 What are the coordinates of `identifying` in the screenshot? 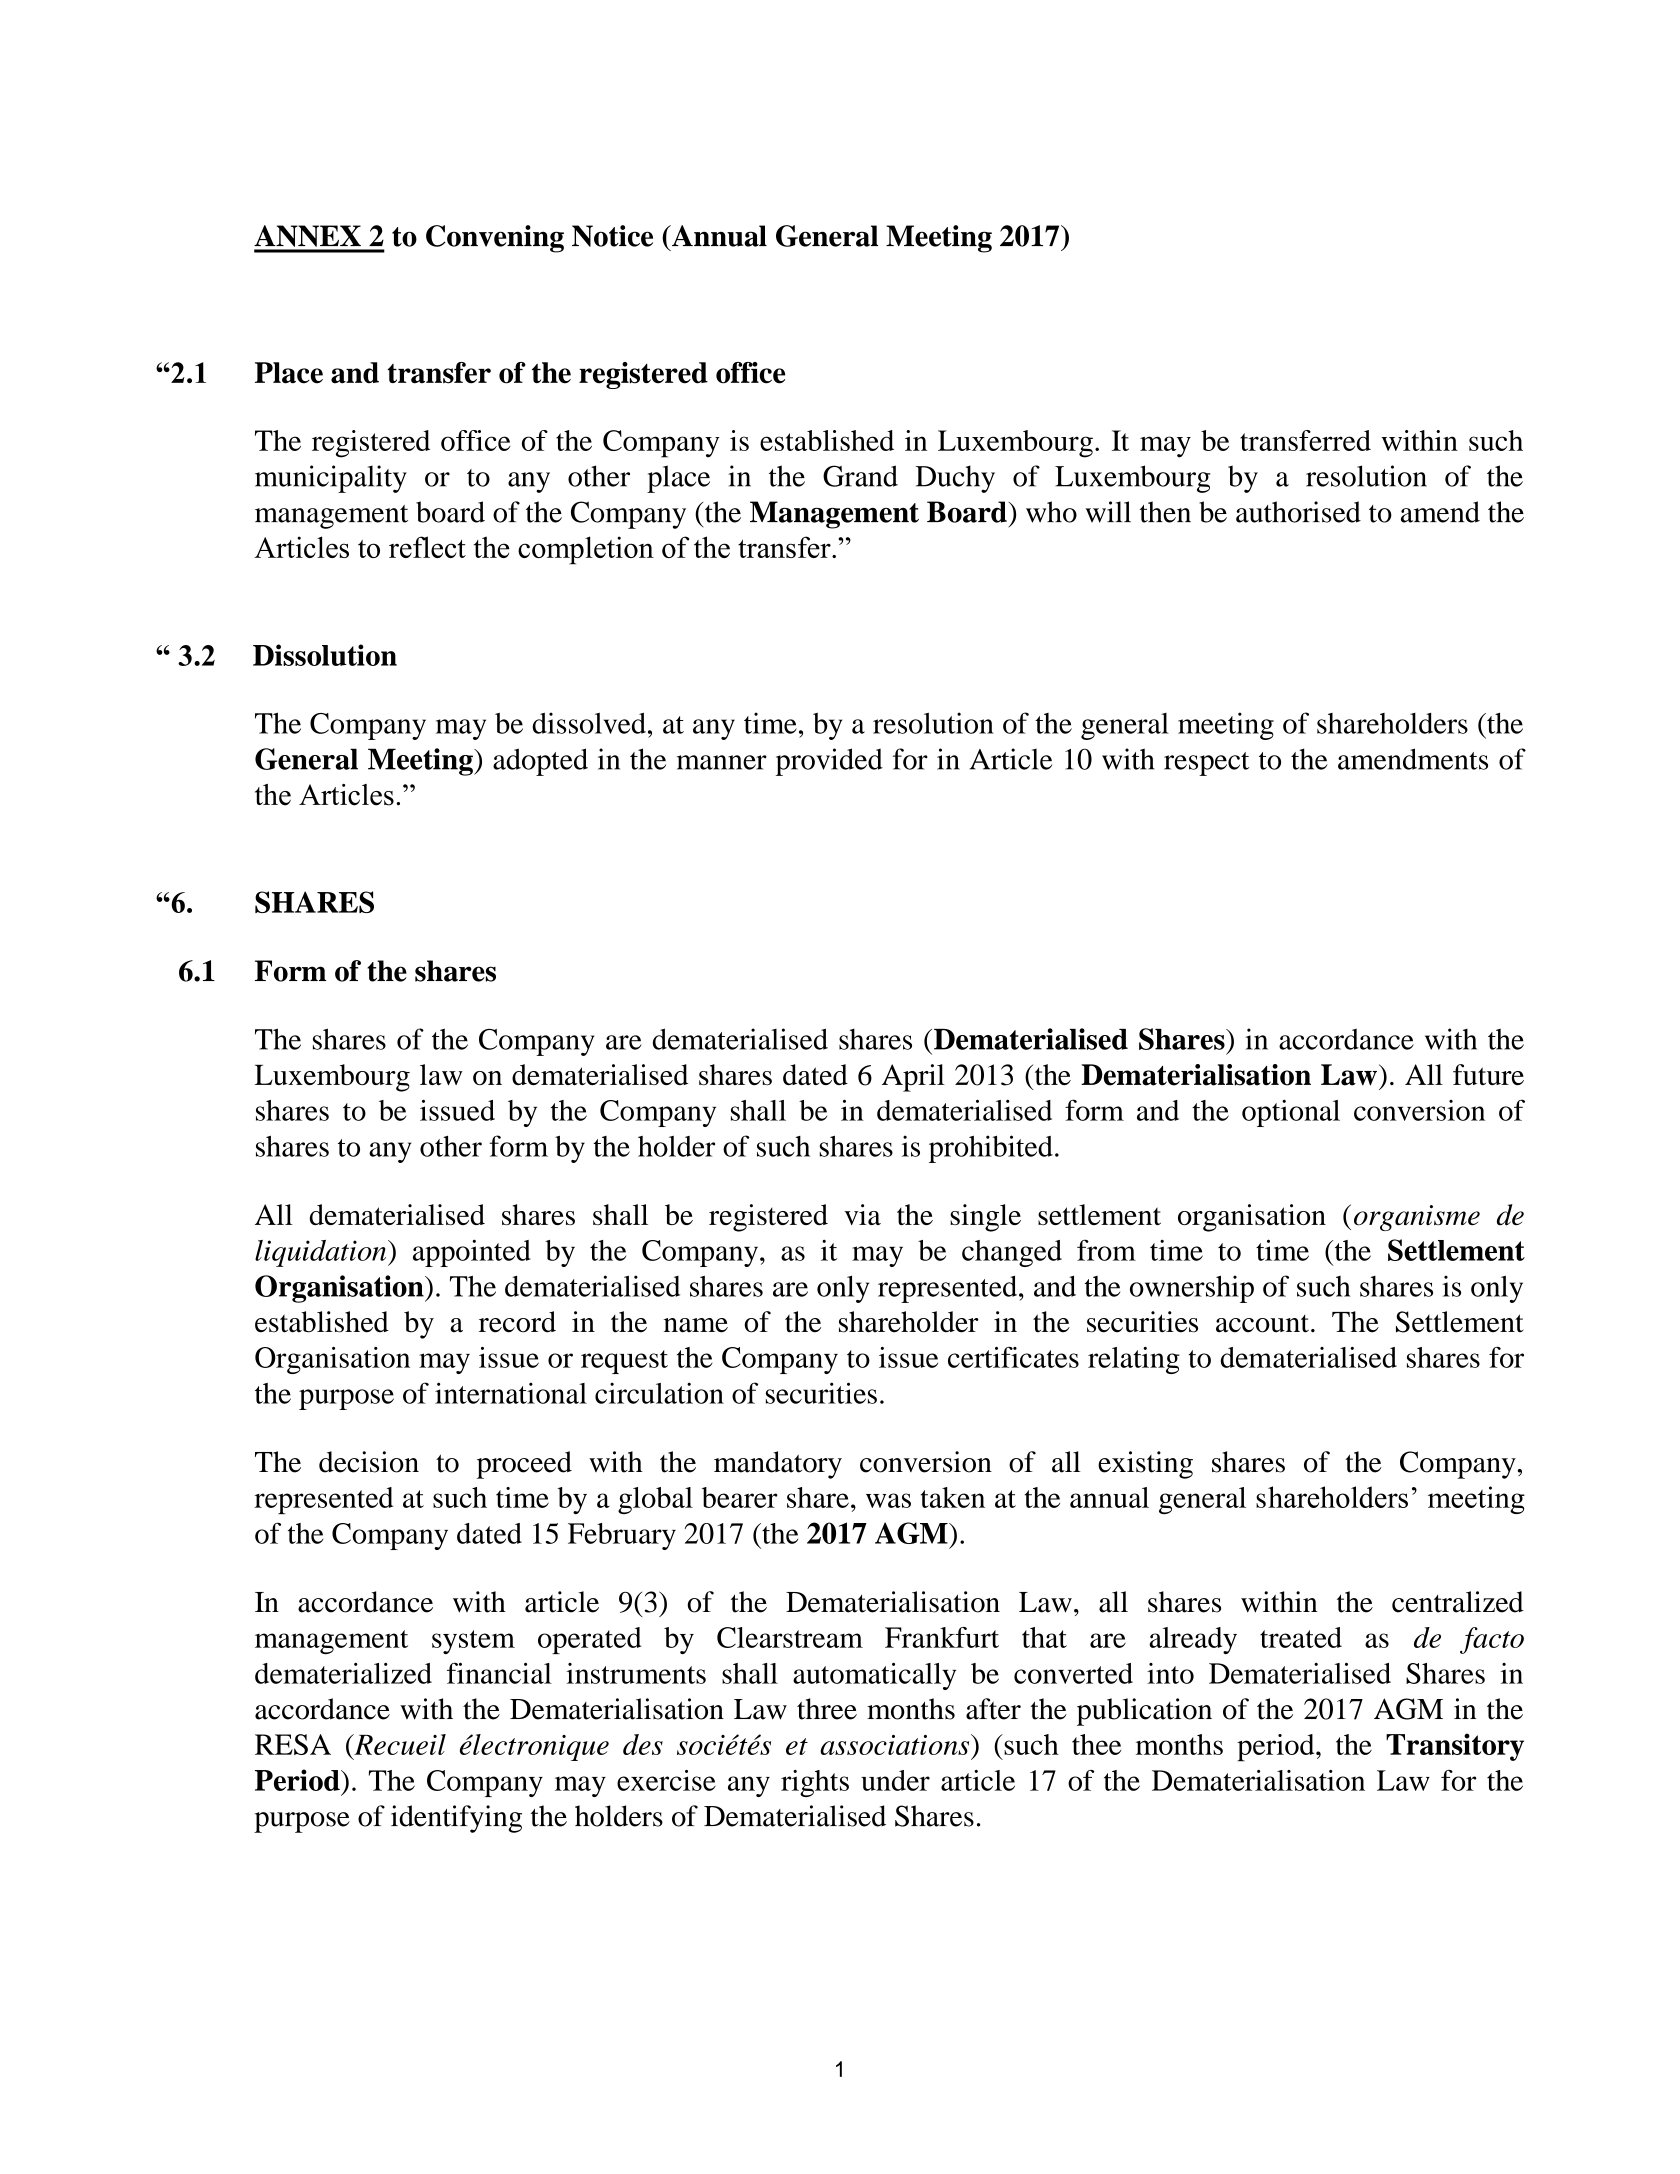 It's located at (456, 1819).
